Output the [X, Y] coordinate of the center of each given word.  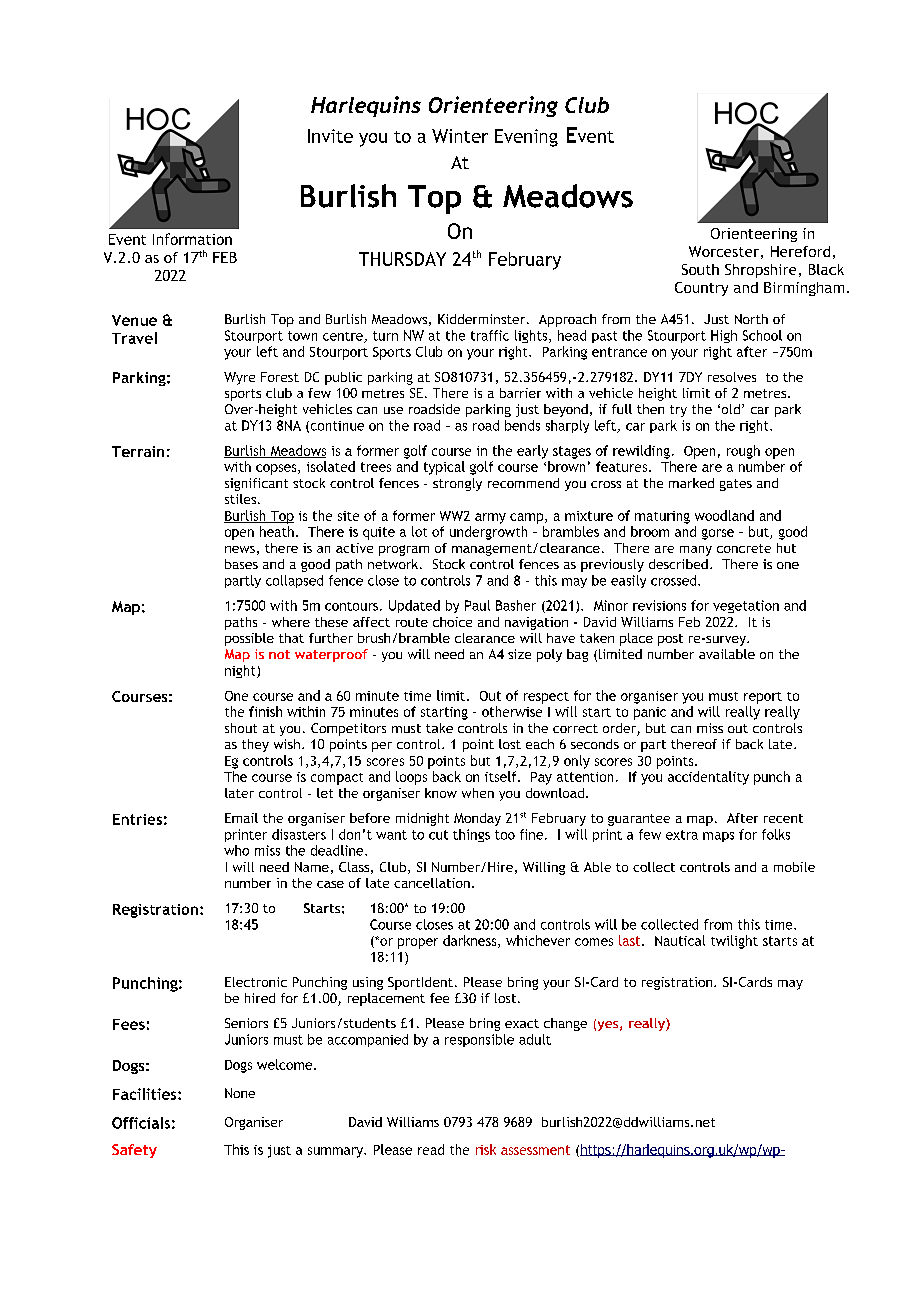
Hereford [800, 251]
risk [486, 1149]
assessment [535, 1150]
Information [192, 239]
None [240, 1093]
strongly [457, 484]
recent [783, 818]
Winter [460, 136]
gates [736, 485]
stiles [242, 499]
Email [241, 818]
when [478, 793]
